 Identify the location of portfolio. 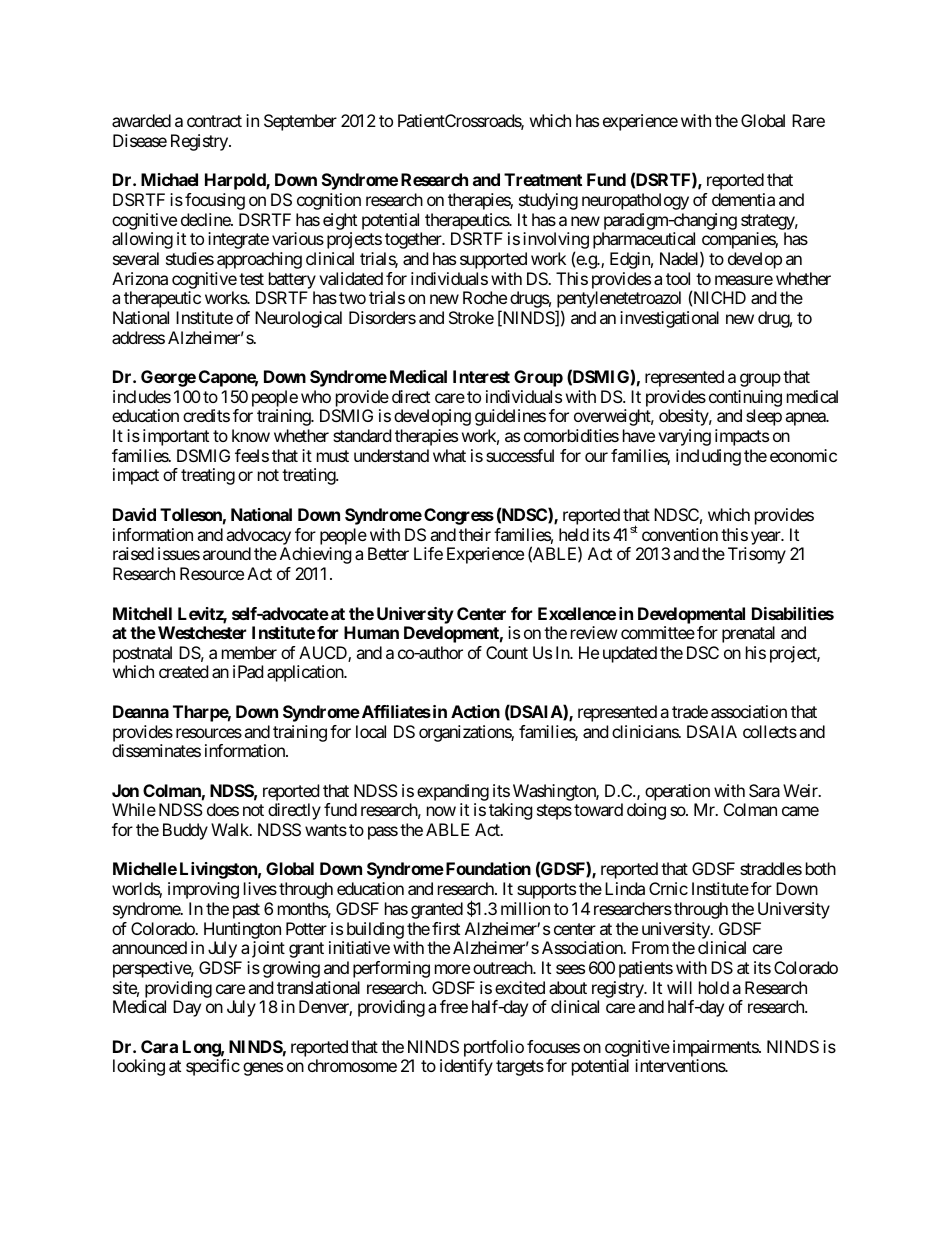
(494, 1048).
